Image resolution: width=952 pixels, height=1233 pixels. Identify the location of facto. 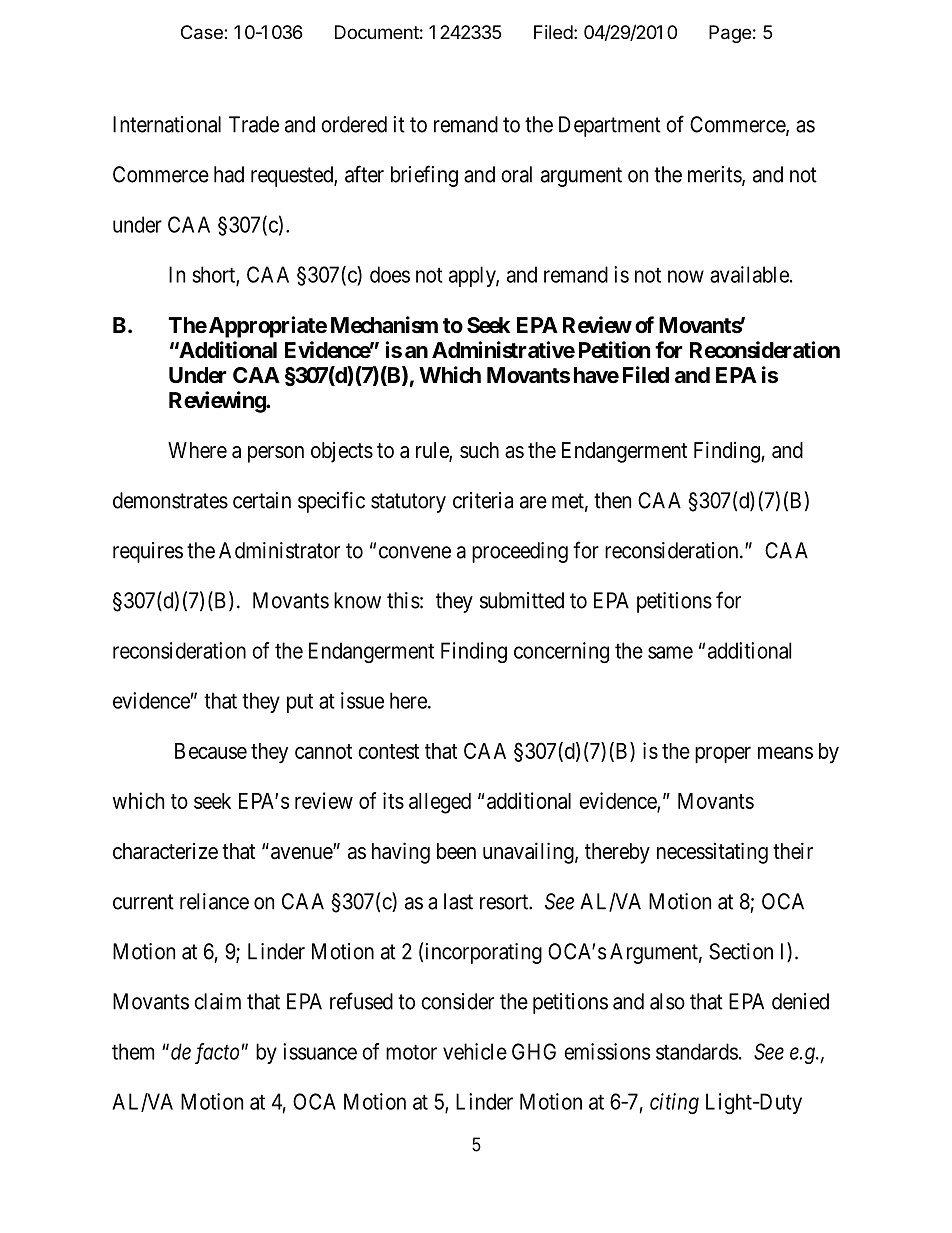
(217, 1053).
